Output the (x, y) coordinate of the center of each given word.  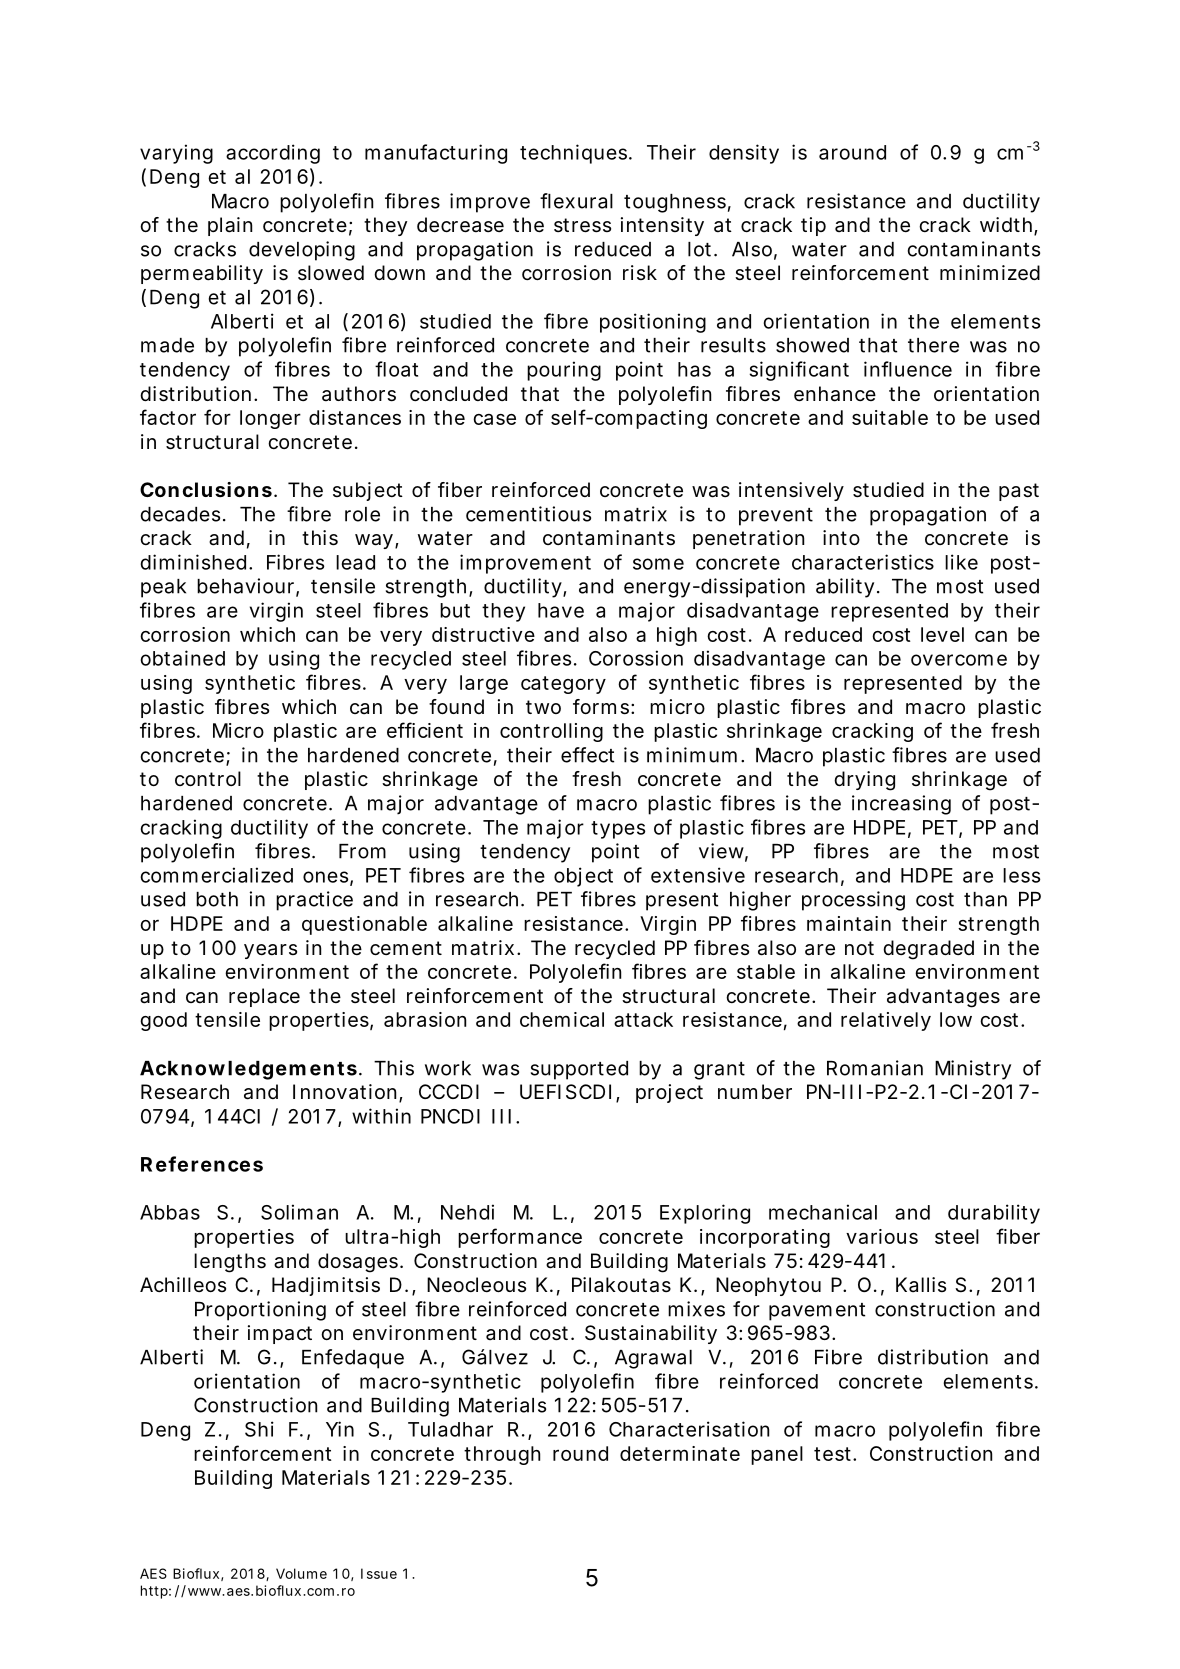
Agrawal (653, 1359)
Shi (259, 1429)
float (396, 369)
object (583, 877)
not (859, 948)
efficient (425, 730)
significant (799, 371)
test (832, 1454)
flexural (576, 201)
